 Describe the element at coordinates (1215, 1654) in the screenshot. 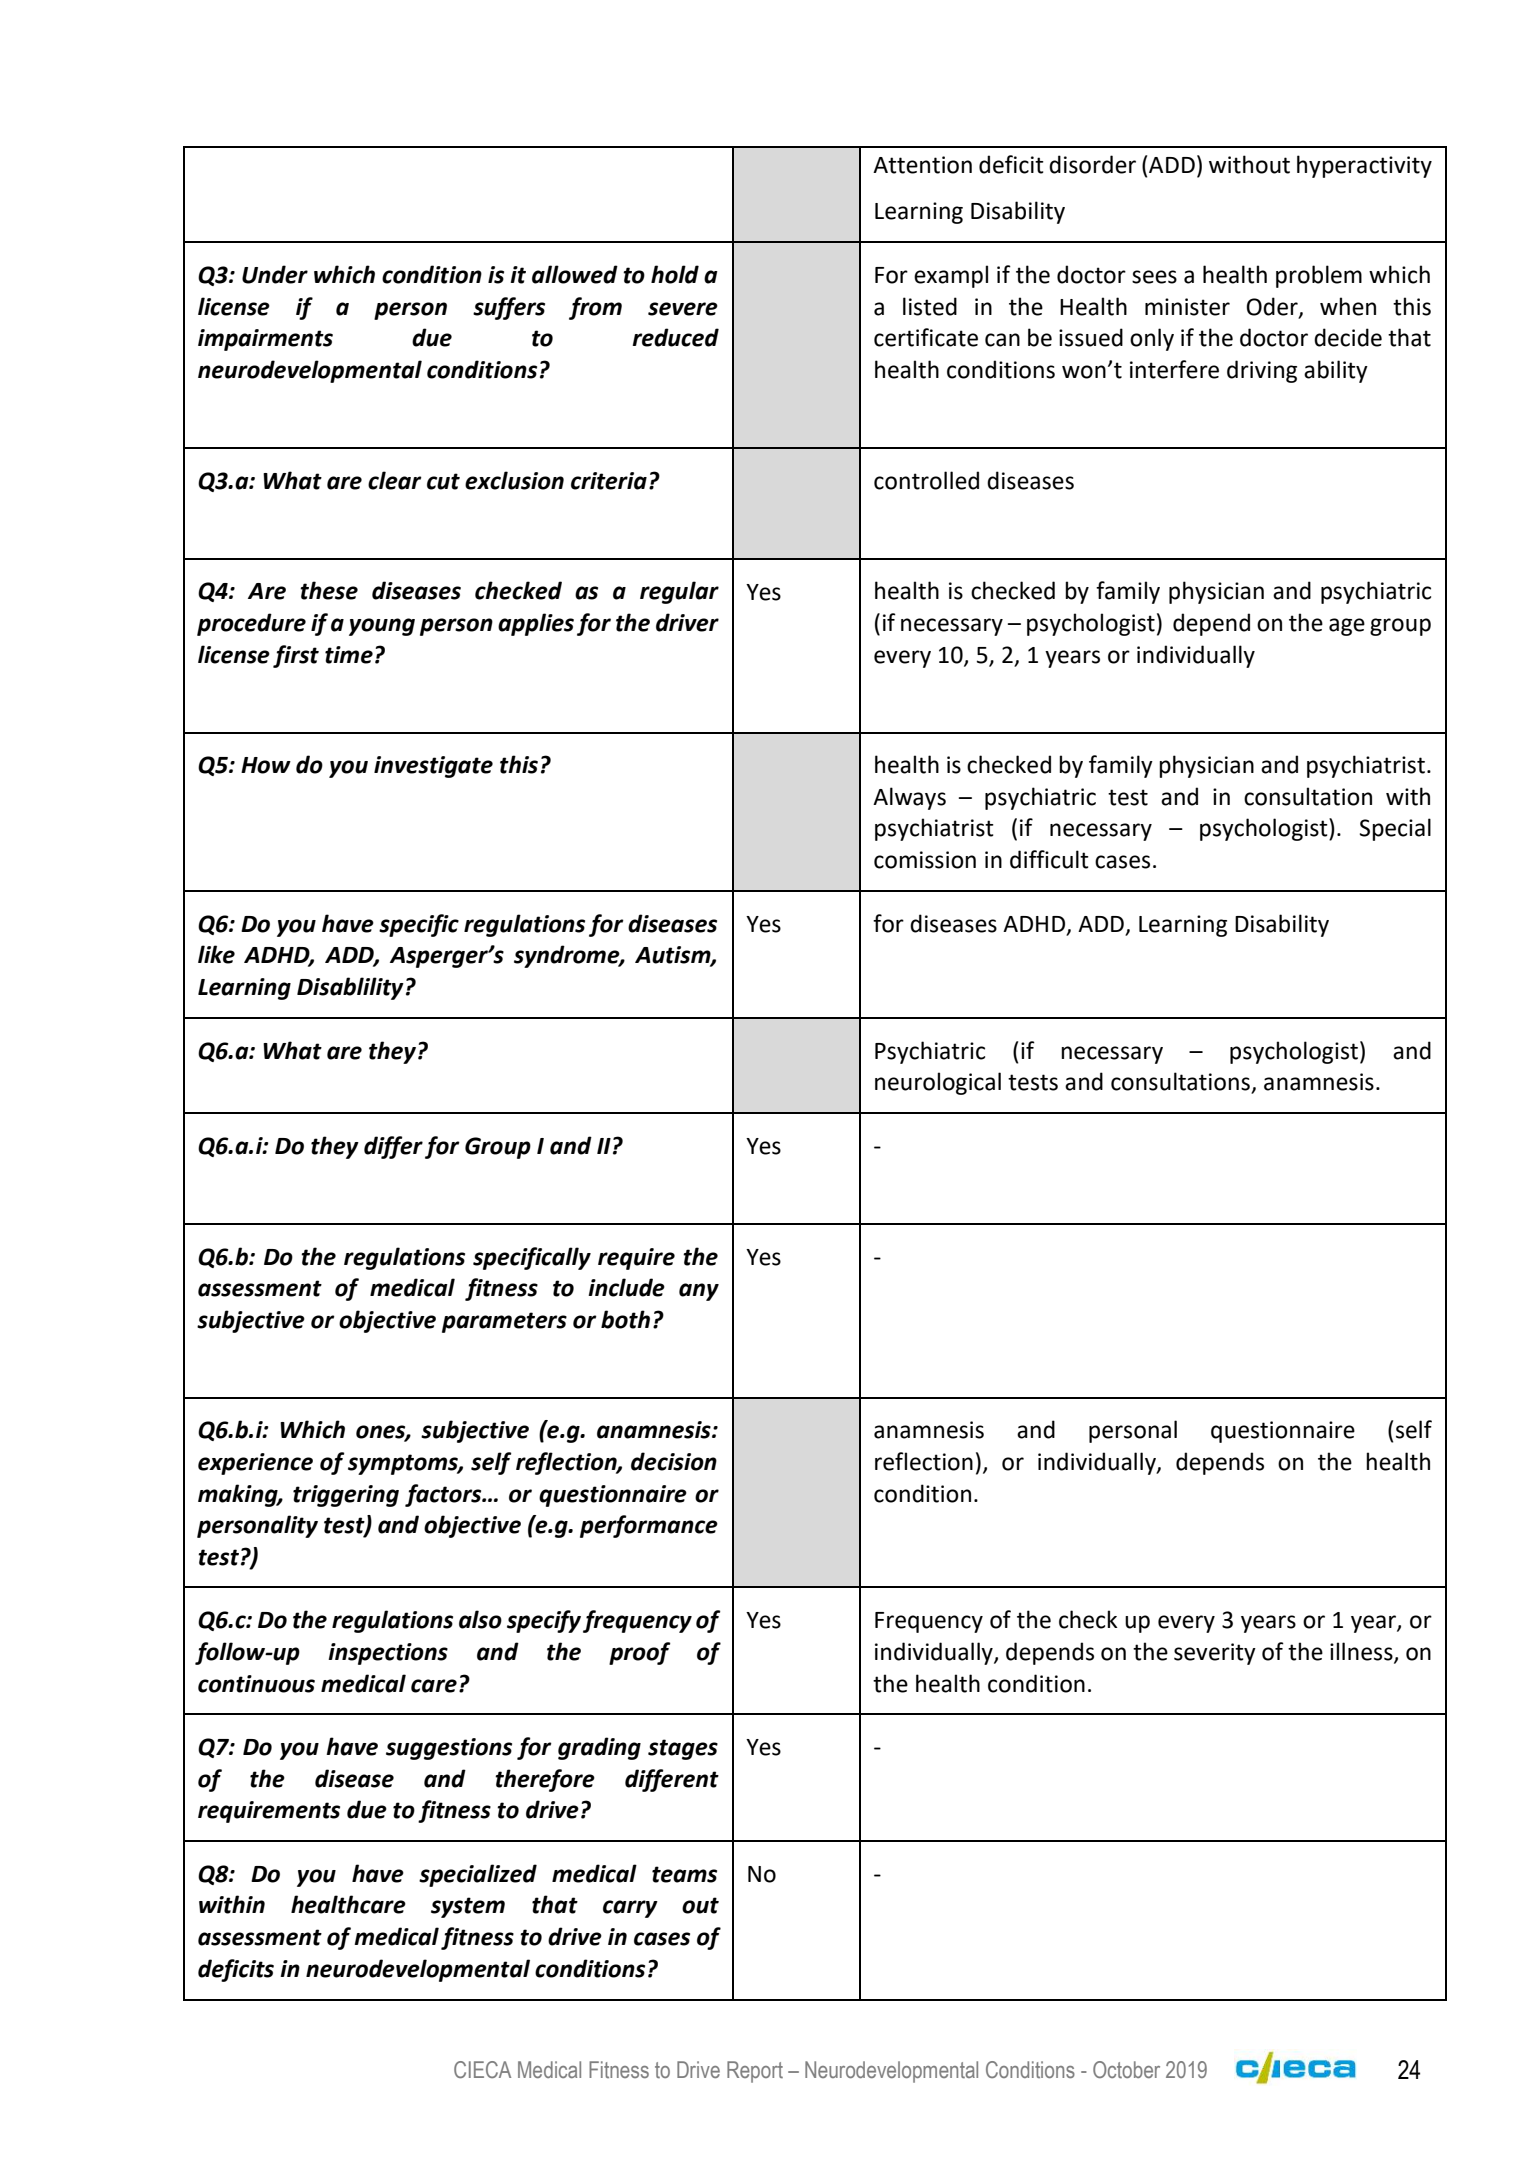

I see `severity` at that location.
